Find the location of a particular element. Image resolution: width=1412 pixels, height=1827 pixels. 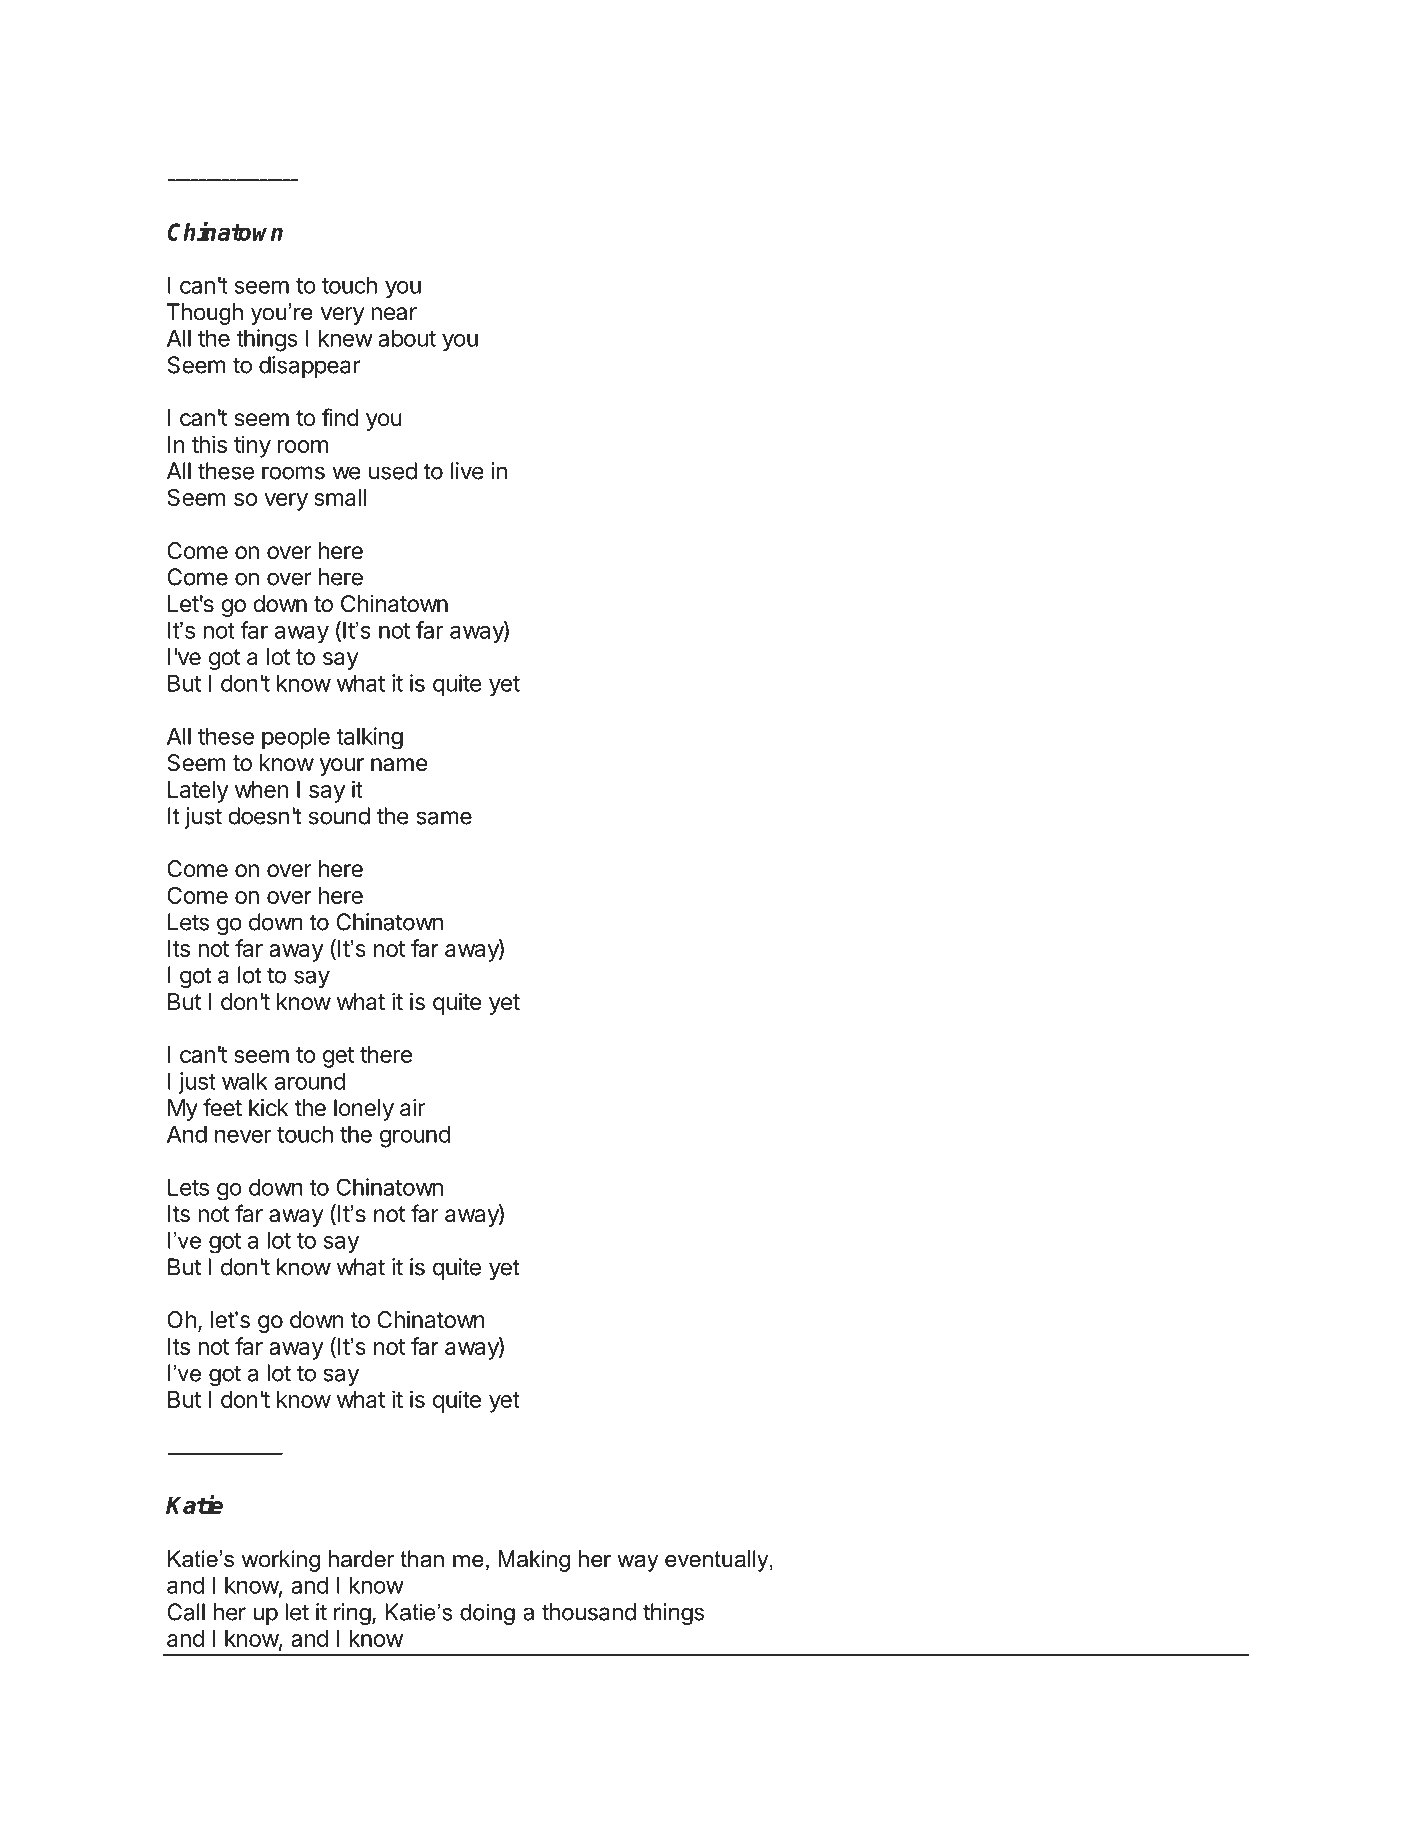

Making is located at coordinates (534, 1561).
